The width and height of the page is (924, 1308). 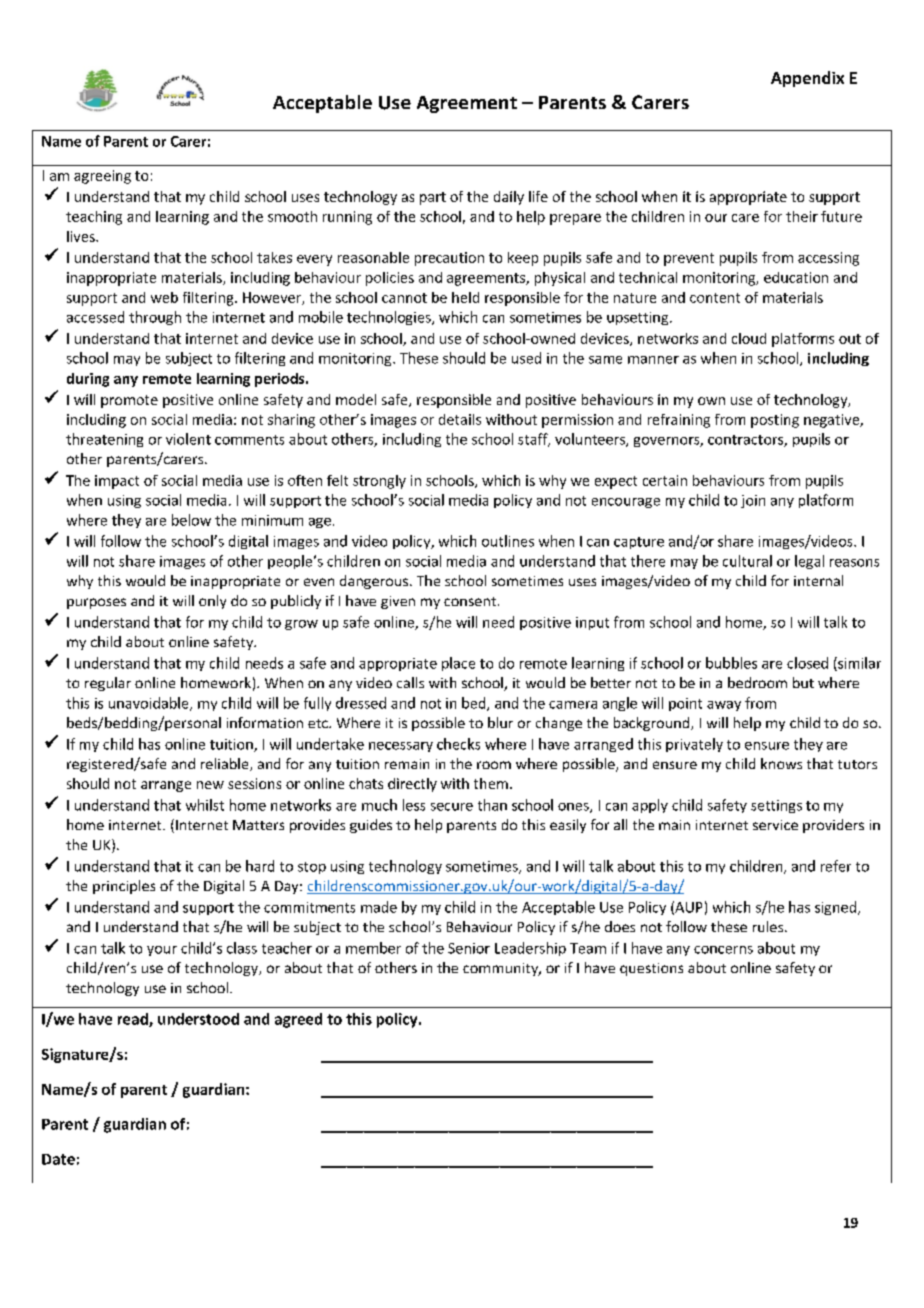 What do you see at coordinates (776, 806) in the page?
I see `settings` at bounding box center [776, 806].
